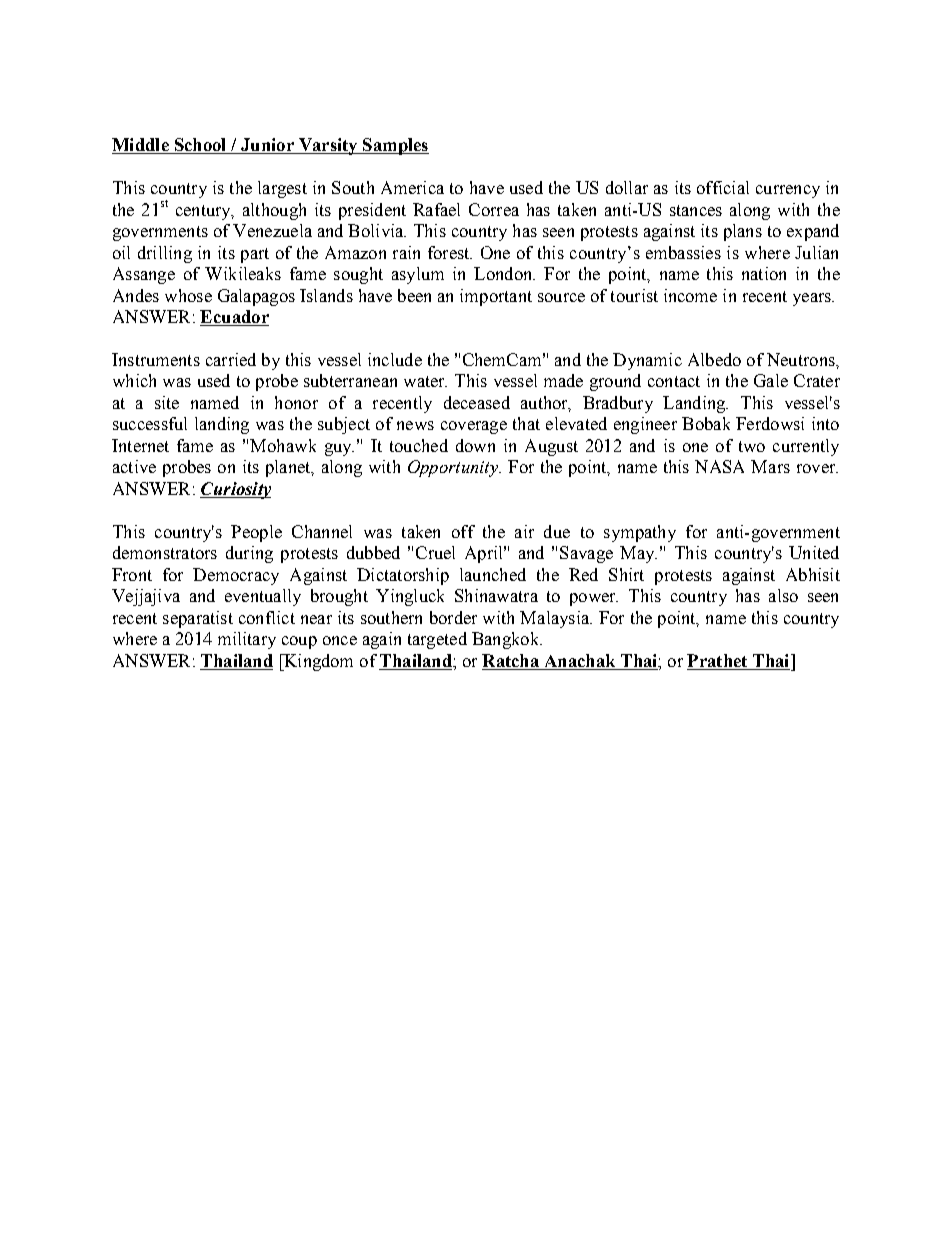 The height and width of the screenshot is (1233, 952). I want to click on forest, so click(450, 252).
